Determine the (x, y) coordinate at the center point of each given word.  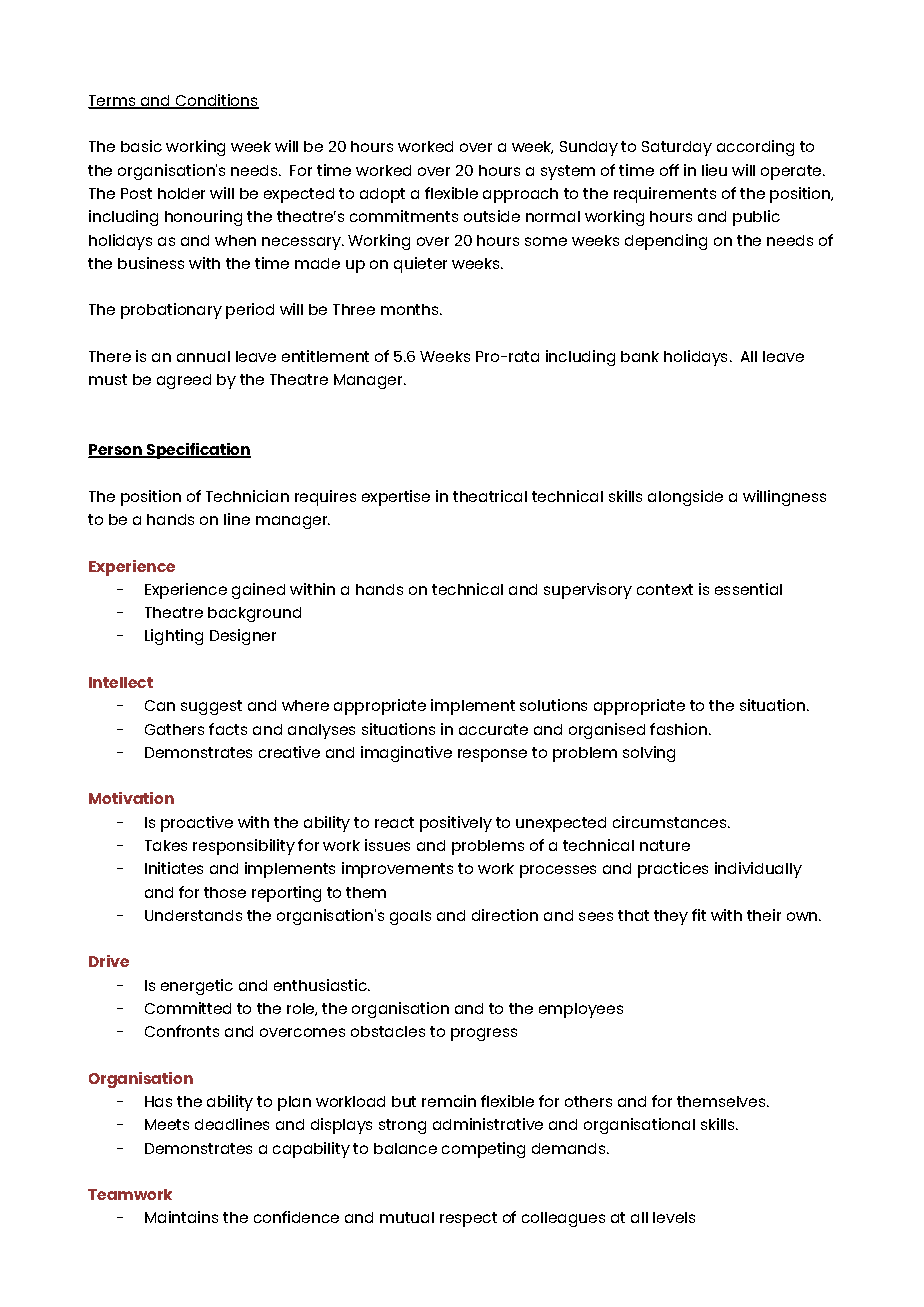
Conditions (216, 101)
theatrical (490, 496)
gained (258, 591)
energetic (197, 987)
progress (484, 1034)
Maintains (181, 1217)
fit (699, 915)
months (411, 309)
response (492, 755)
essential (748, 589)
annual (203, 356)
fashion (678, 729)
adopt (382, 195)
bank (640, 356)
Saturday (677, 148)
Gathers (174, 729)
